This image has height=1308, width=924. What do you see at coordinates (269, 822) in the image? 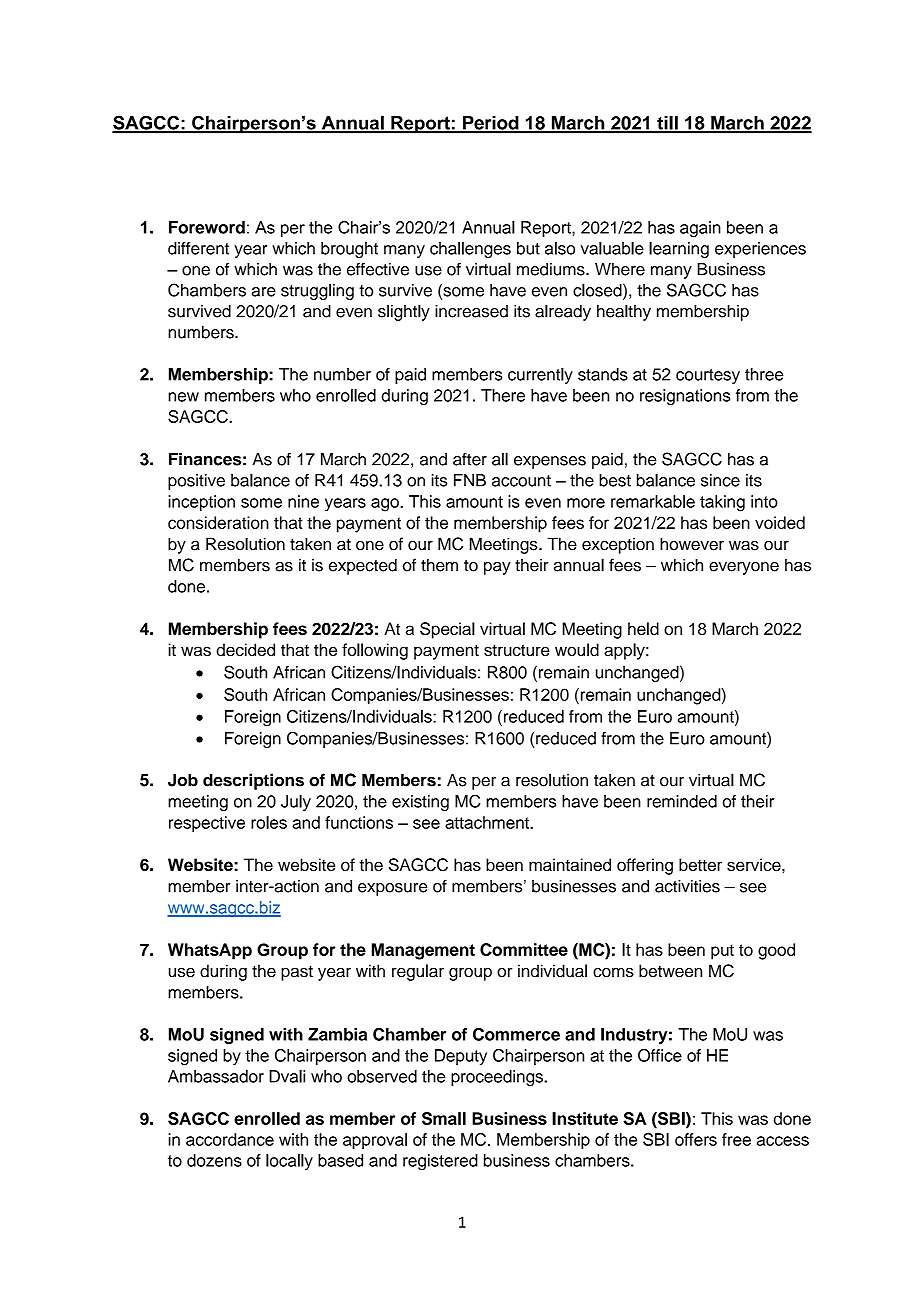
I see `roles` at bounding box center [269, 822].
